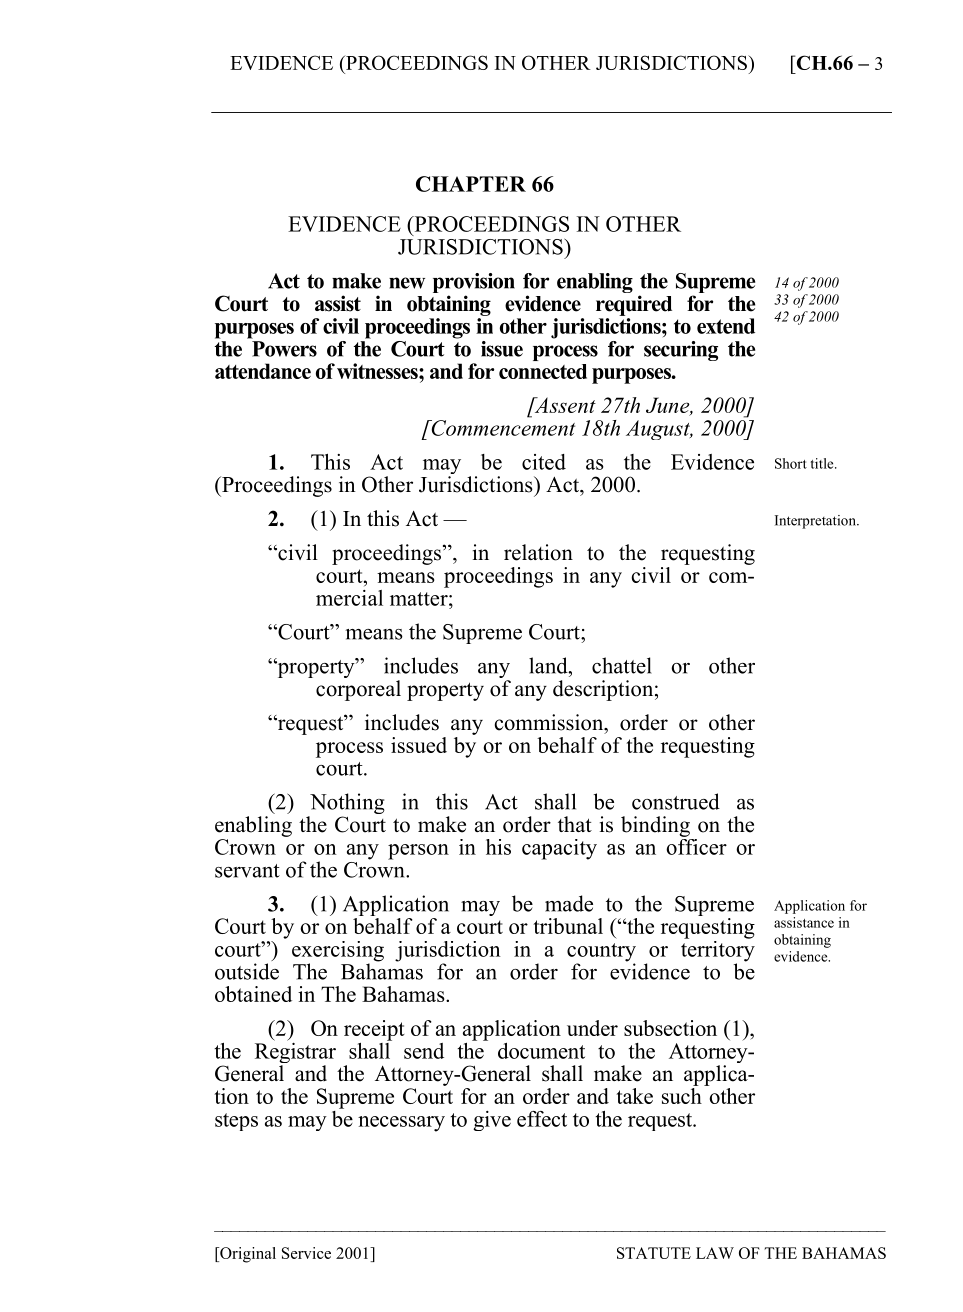 Image resolution: width=963 pixels, height=1312 pixels. What do you see at coordinates (306, 1253) in the screenshot?
I see `Service` at bounding box center [306, 1253].
